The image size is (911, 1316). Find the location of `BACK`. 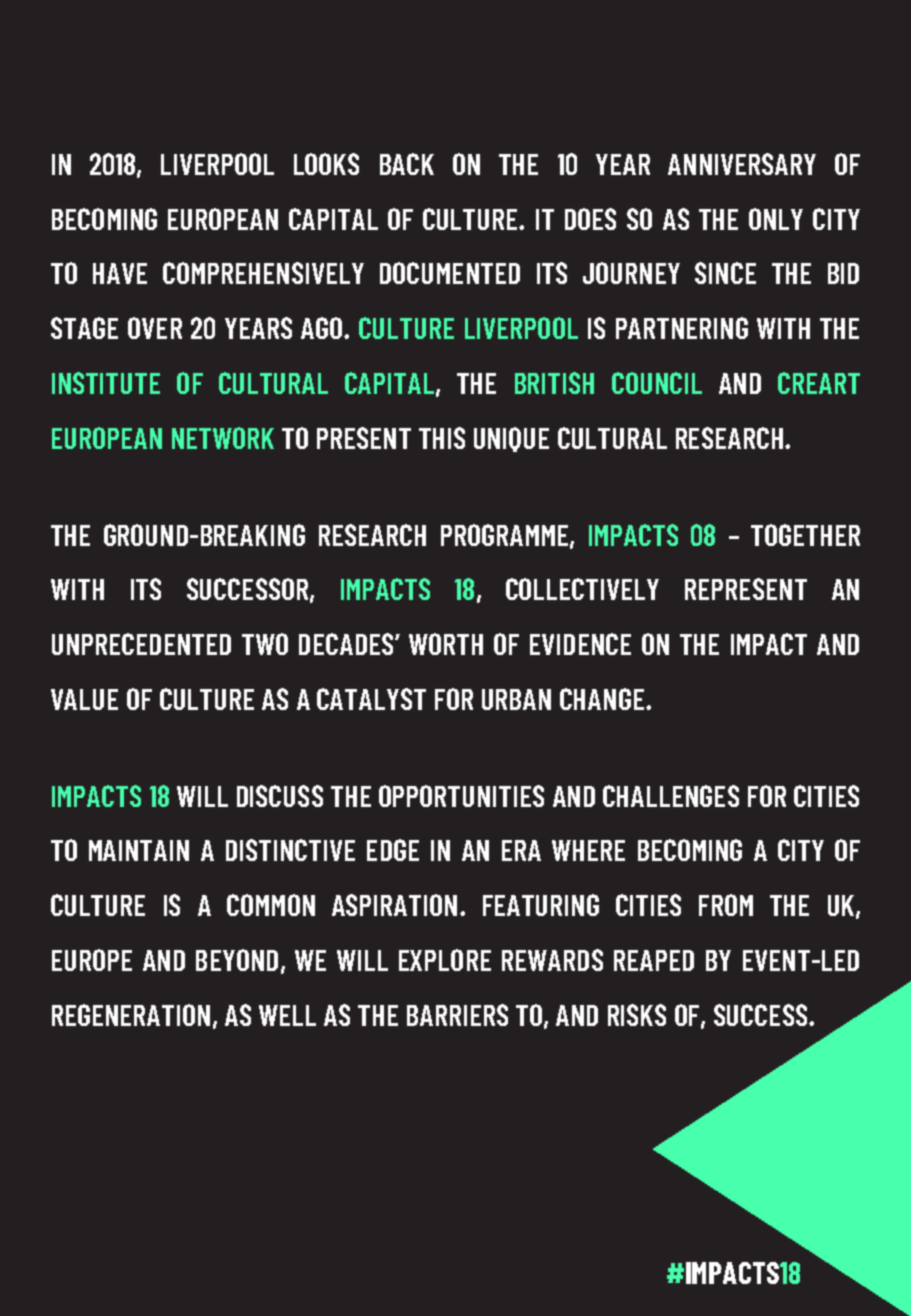

BACK is located at coordinates (407, 164).
